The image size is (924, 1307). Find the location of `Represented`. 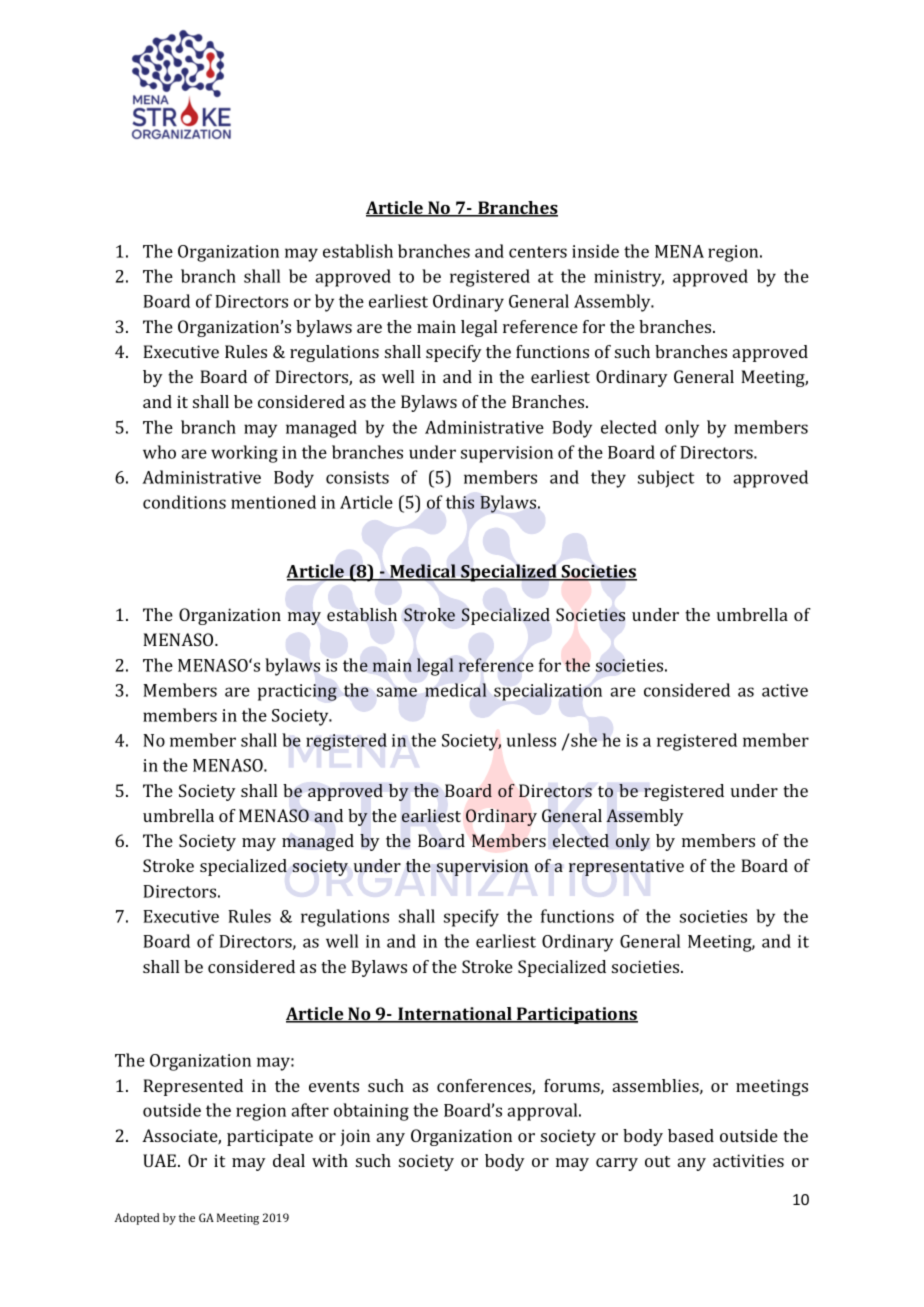

Represented is located at coordinates (193, 1087).
